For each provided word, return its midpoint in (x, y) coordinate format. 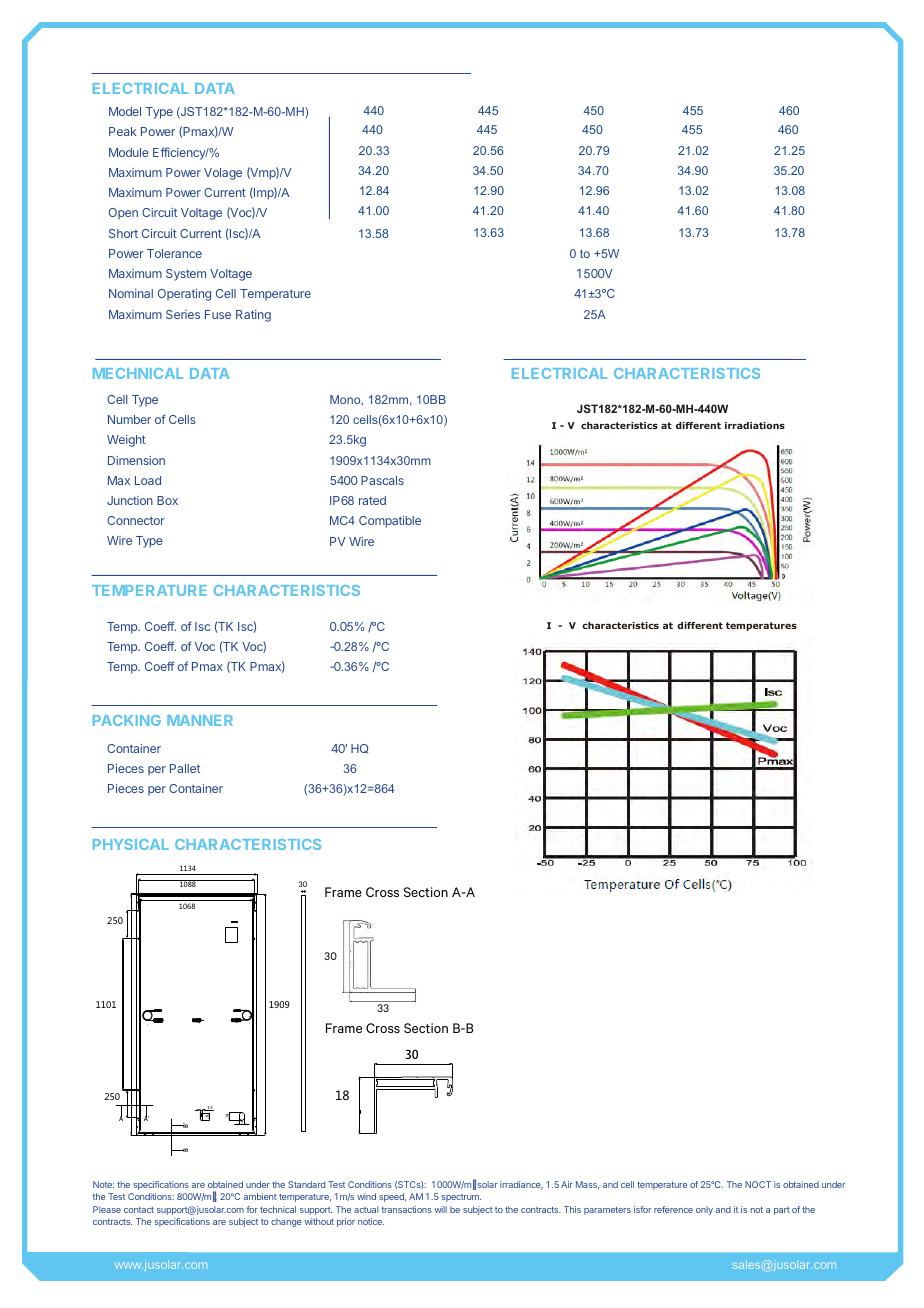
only (704, 1210)
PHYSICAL (131, 844)
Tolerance (174, 253)
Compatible (390, 522)
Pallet (185, 768)
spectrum (461, 1198)
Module (129, 152)
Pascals (382, 480)
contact (139, 1210)
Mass (587, 1185)
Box (167, 500)
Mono (346, 400)
